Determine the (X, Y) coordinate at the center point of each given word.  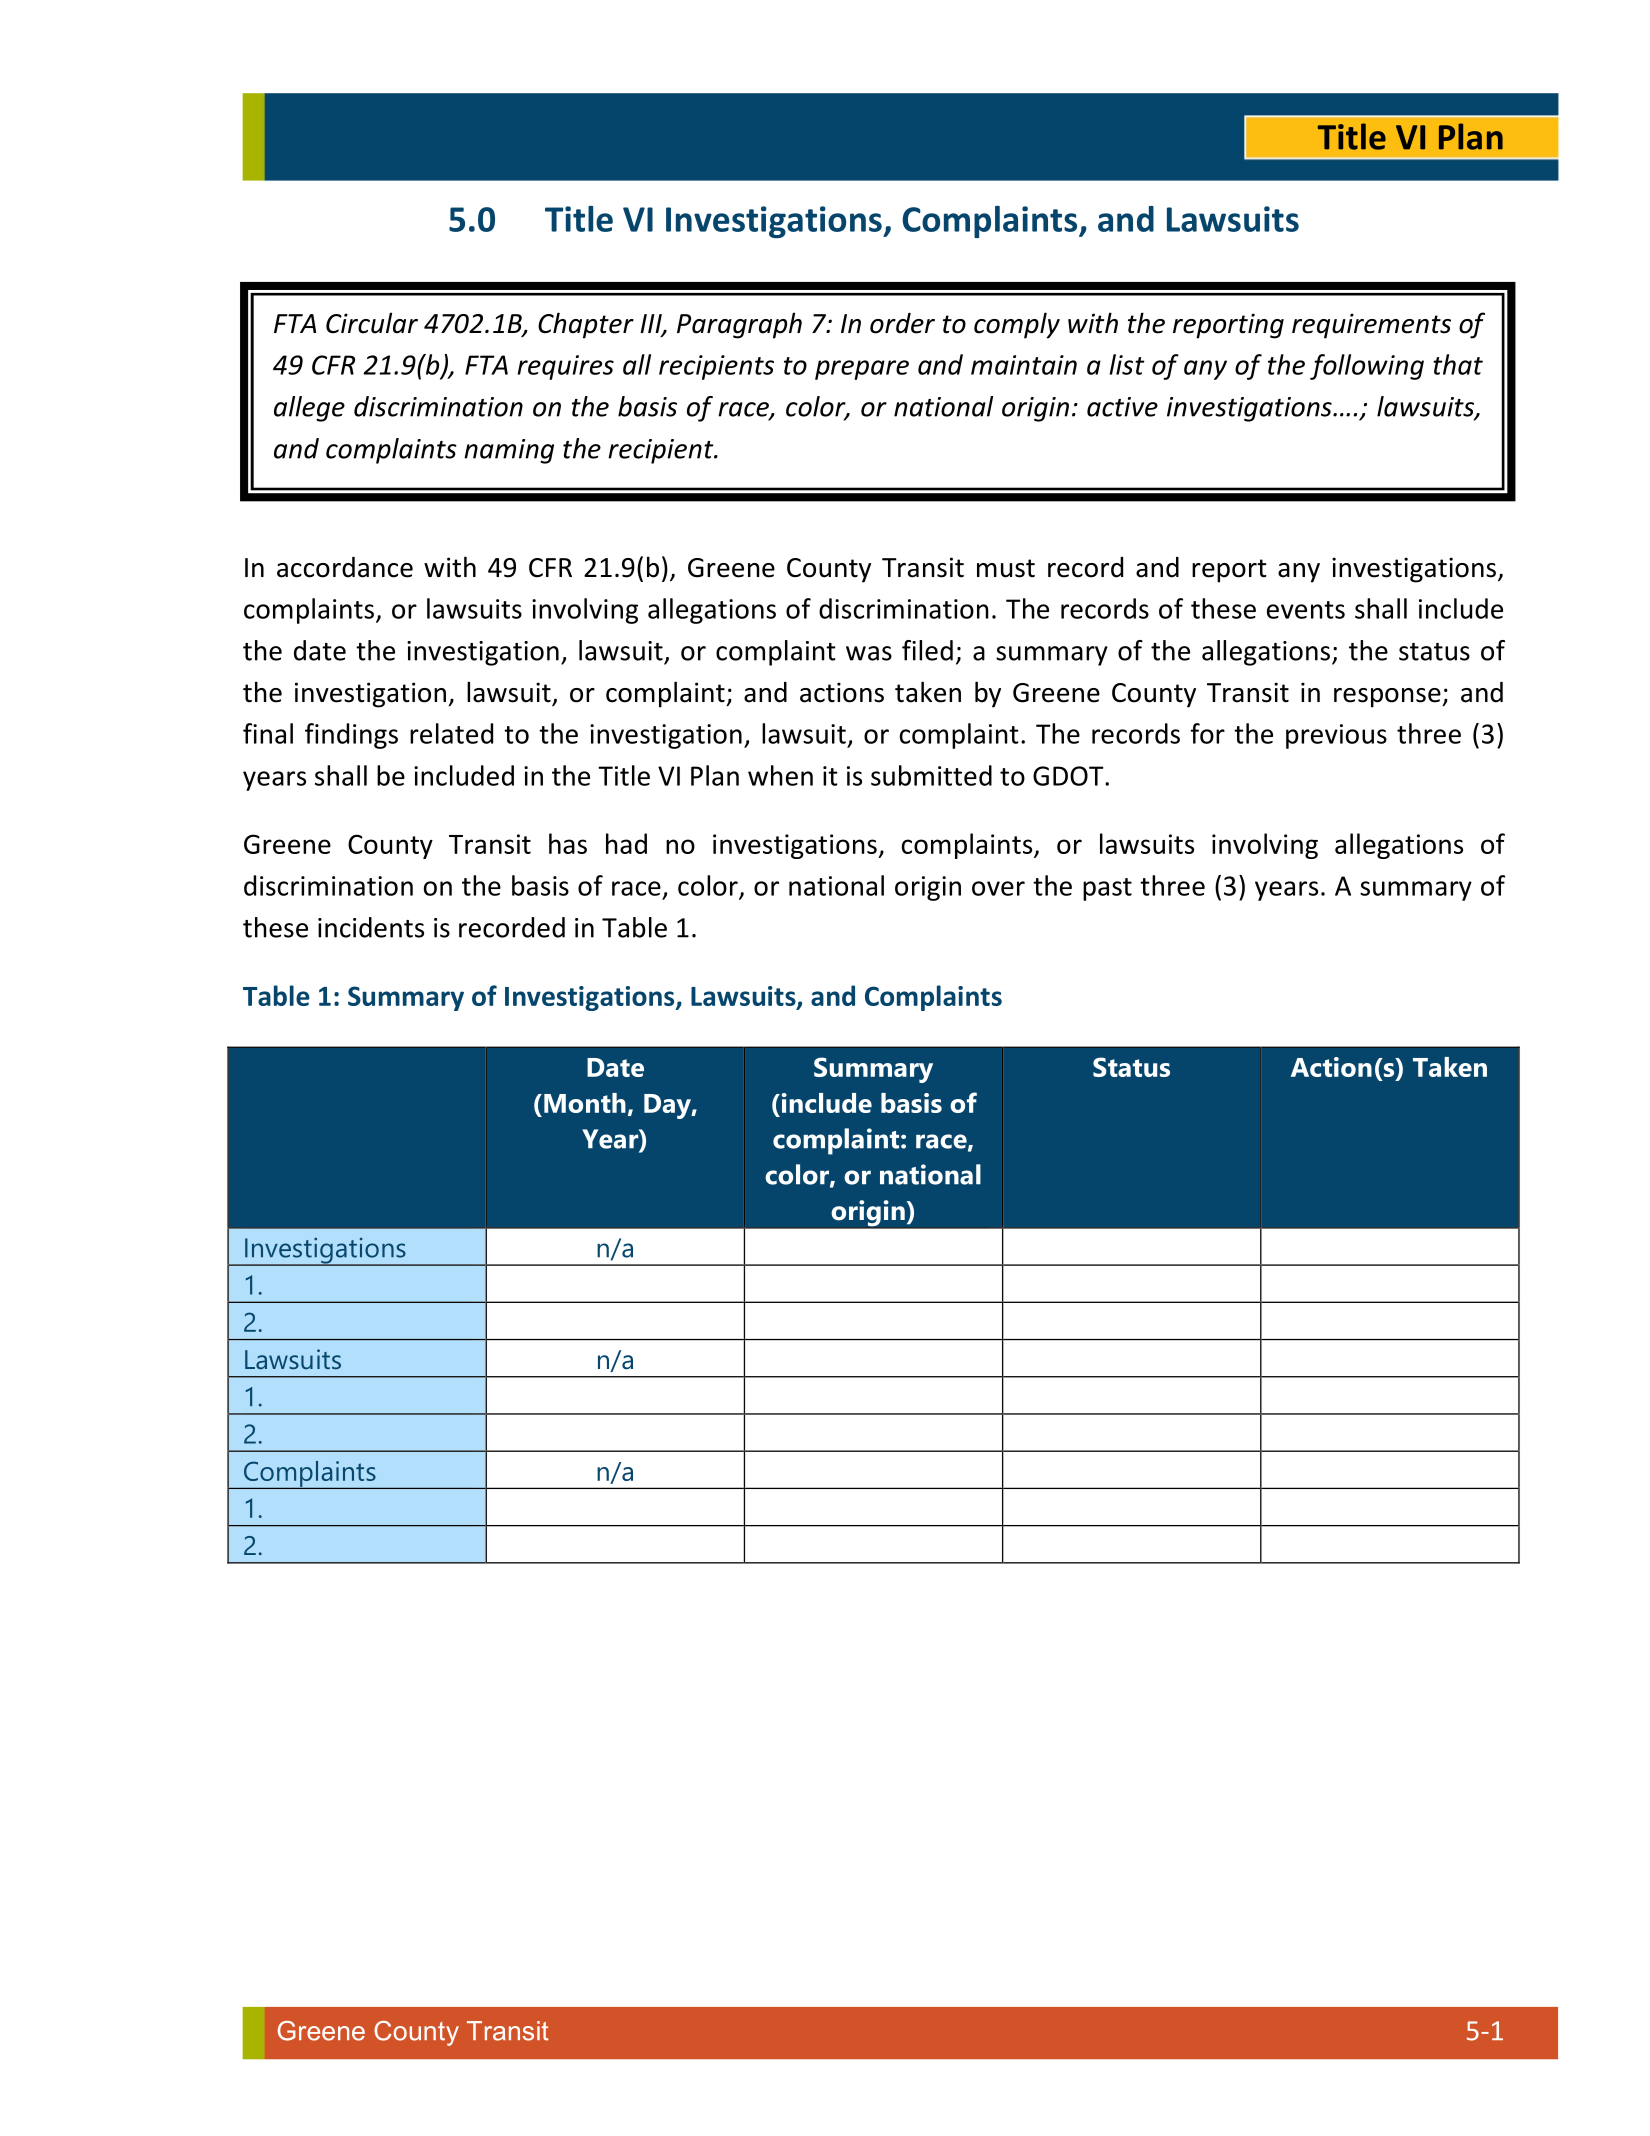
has (568, 843)
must (1006, 568)
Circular (372, 323)
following (1367, 367)
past (1107, 889)
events (1306, 610)
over (998, 888)
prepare (862, 370)
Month (585, 1103)
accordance (345, 567)
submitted (931, 775)
